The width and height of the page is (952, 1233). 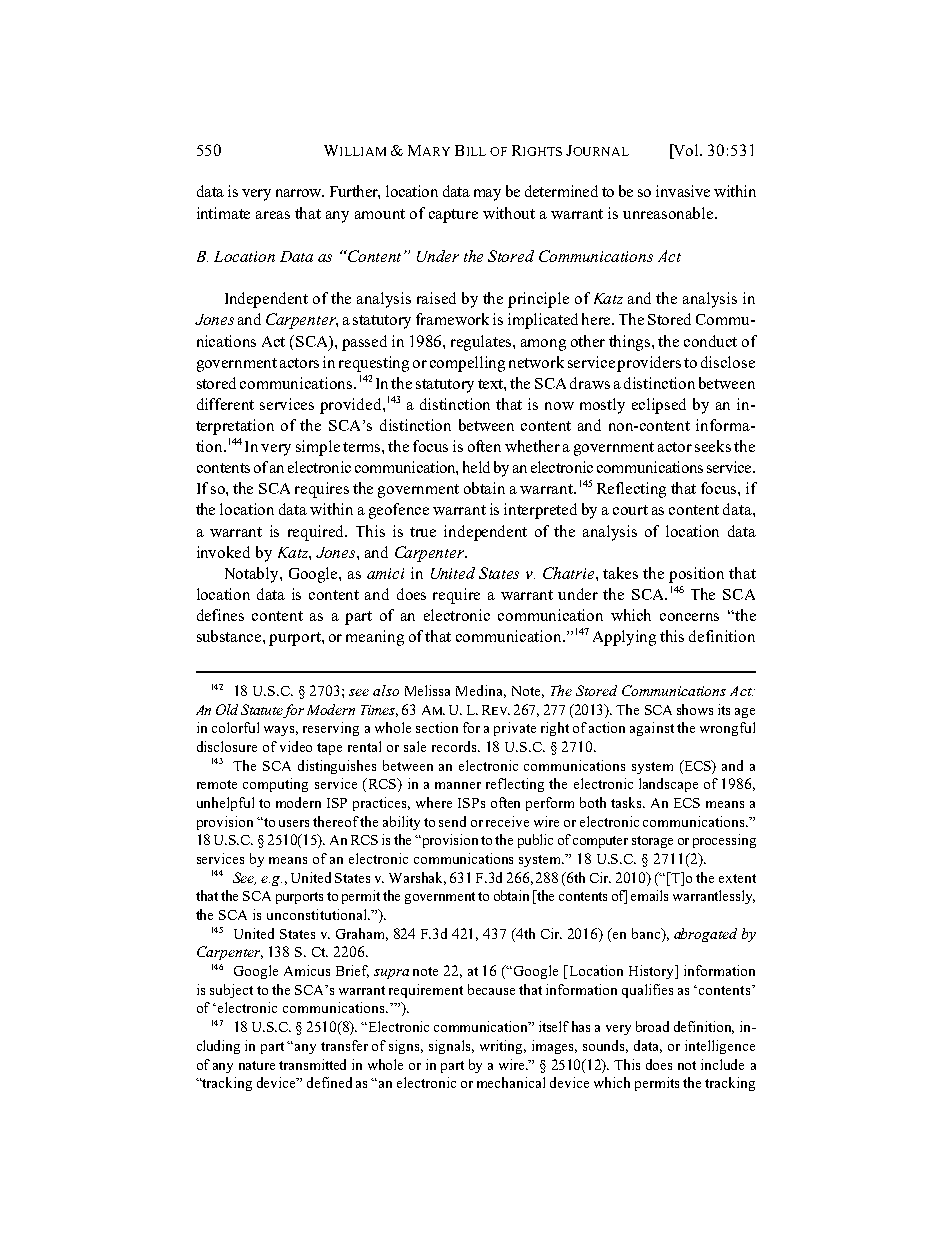 I want to click on may, so click(x=487, y=195).
